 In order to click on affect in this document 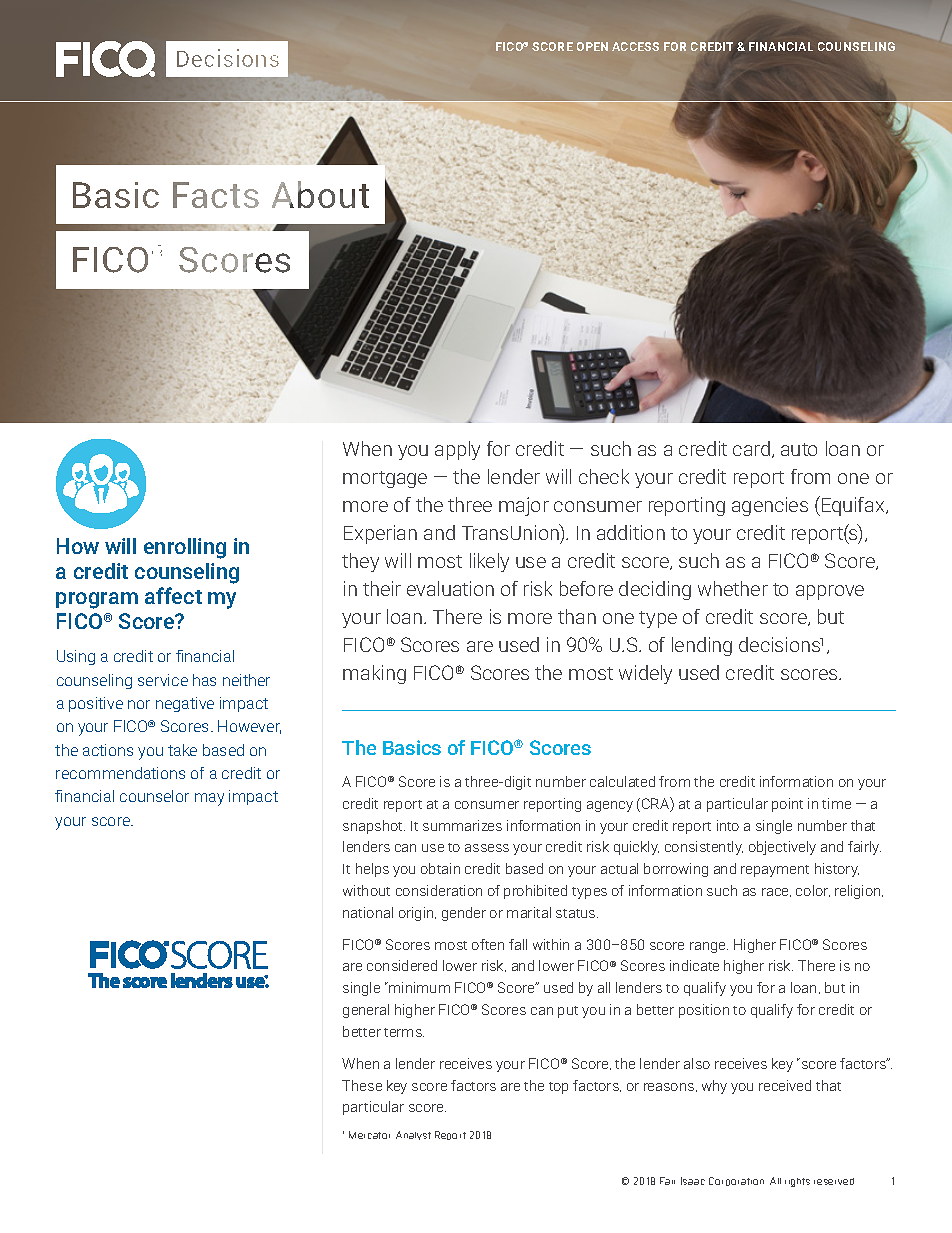, I will do `click(173, 595)`.
